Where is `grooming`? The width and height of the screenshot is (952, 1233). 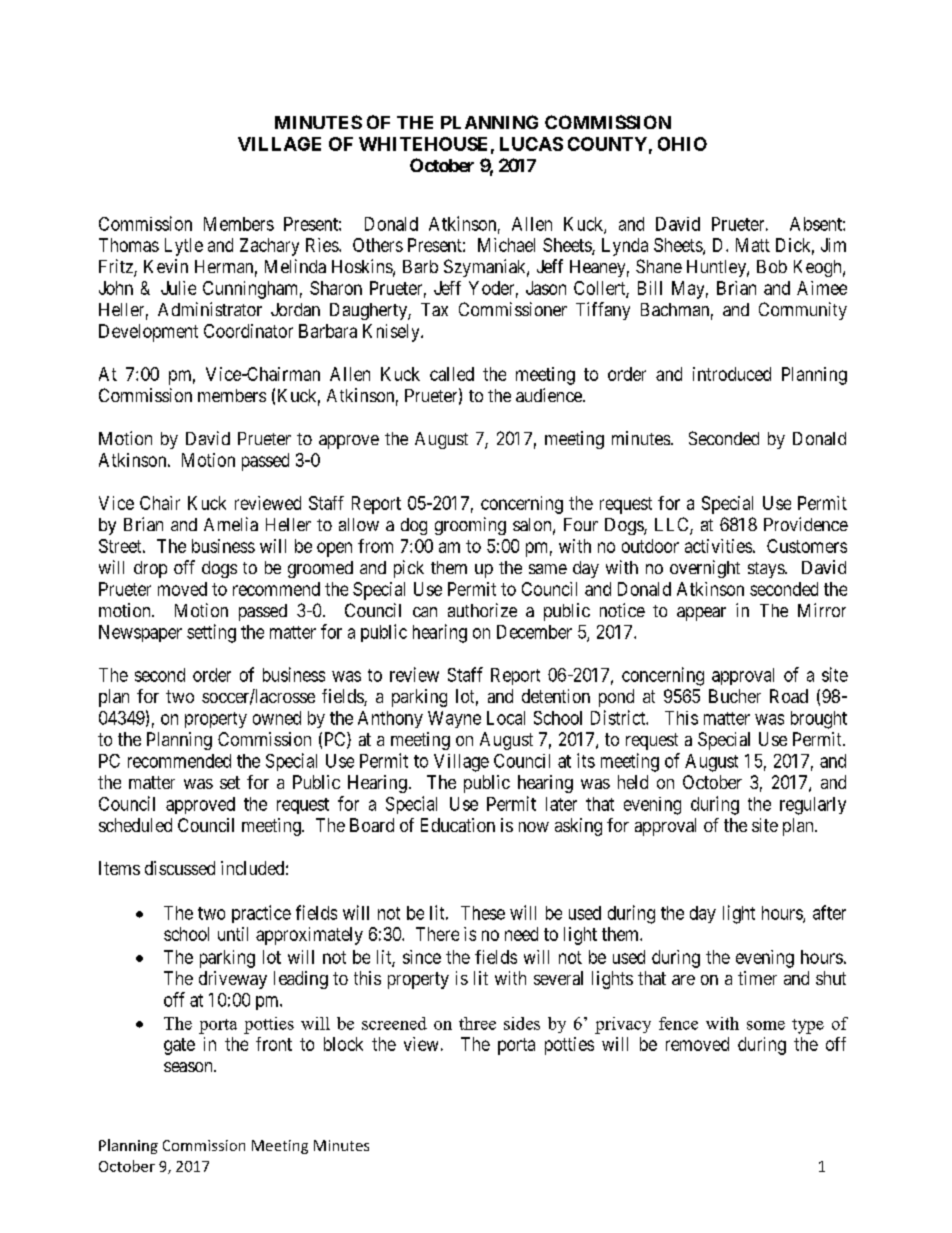
grooming is located at coordinates (470, 526).
